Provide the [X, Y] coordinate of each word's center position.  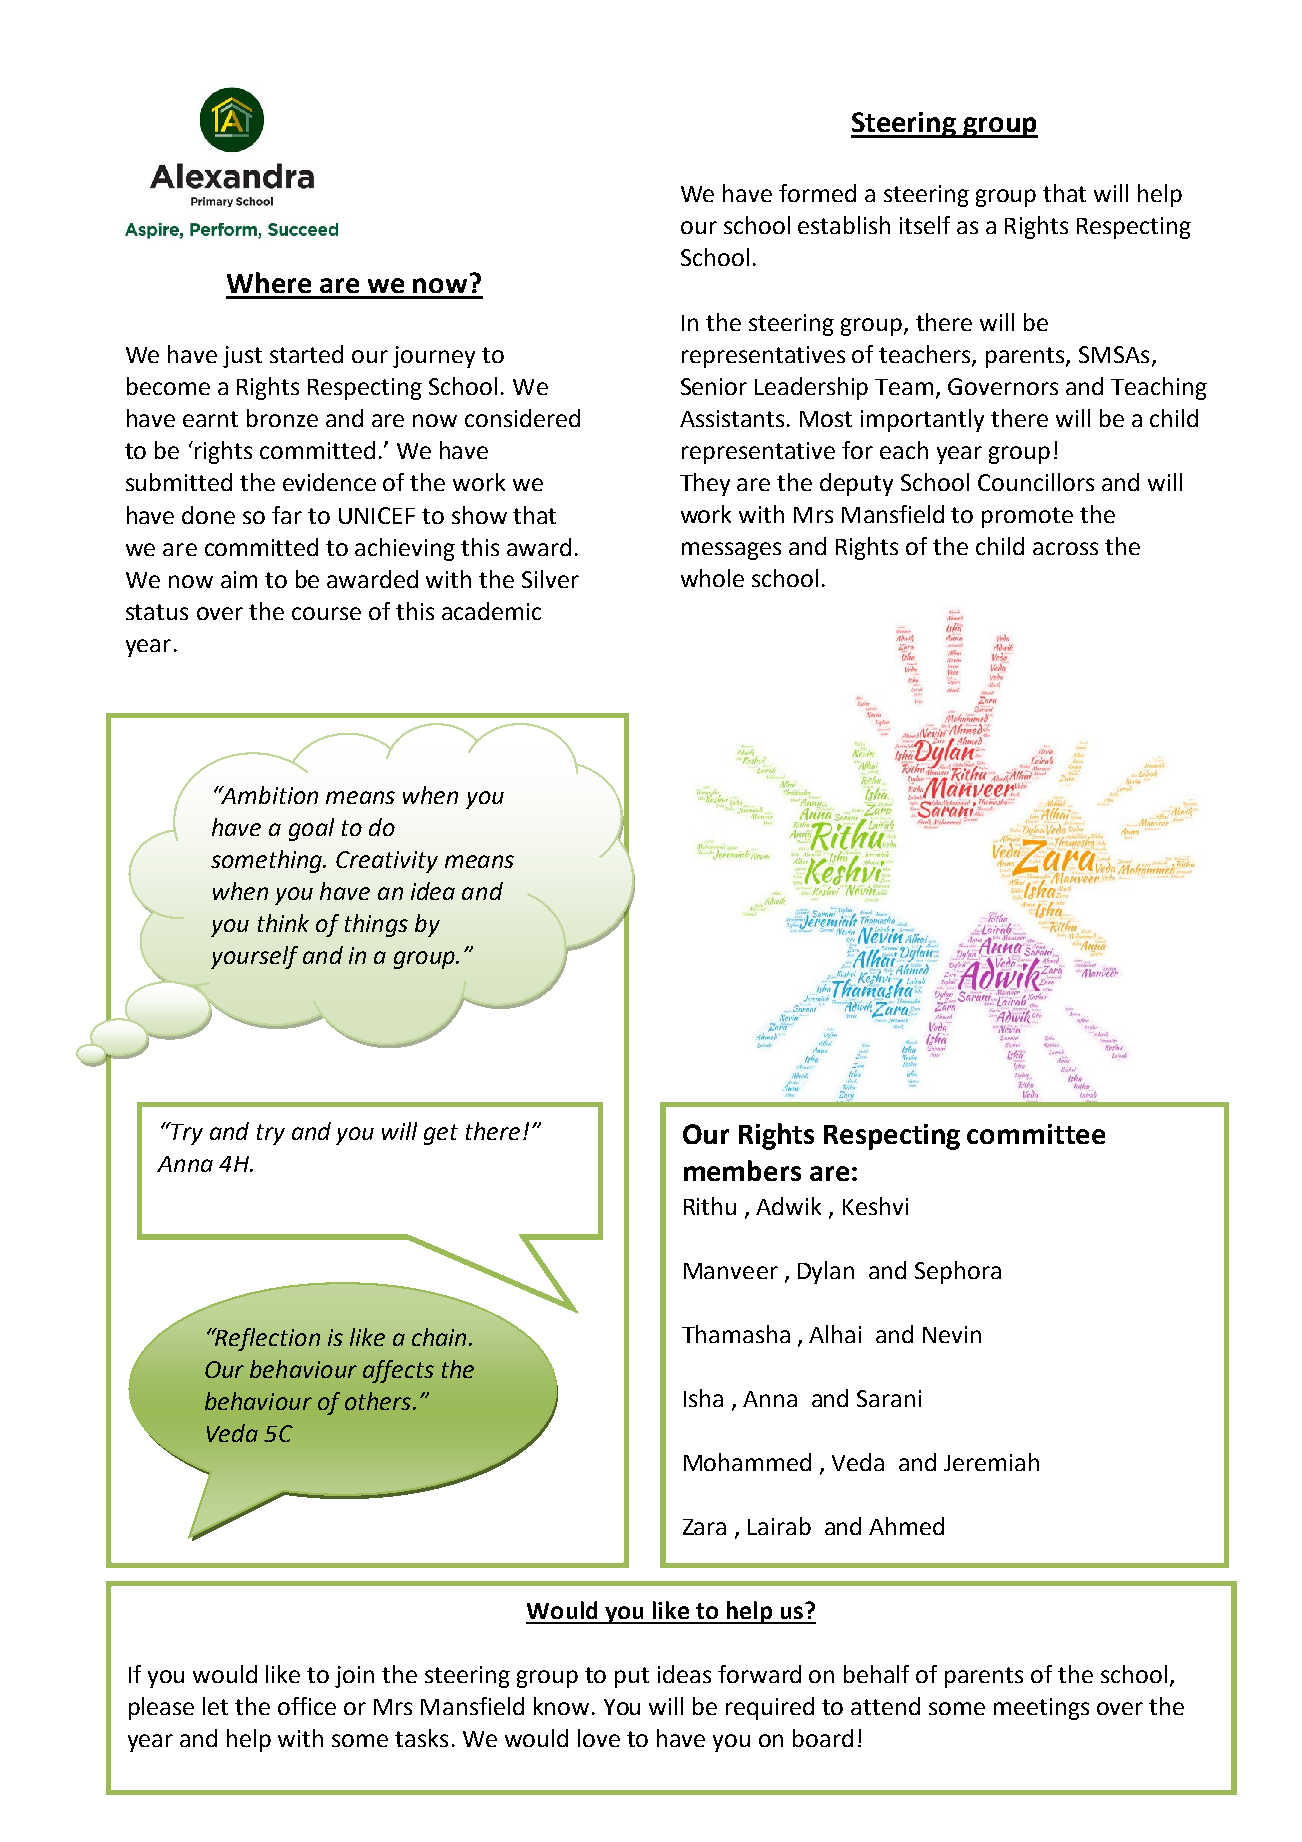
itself [925, 225]
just [242, 357]
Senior [714, 386]
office [307, 1706]
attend [885, 1706]
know [561, 1706]
